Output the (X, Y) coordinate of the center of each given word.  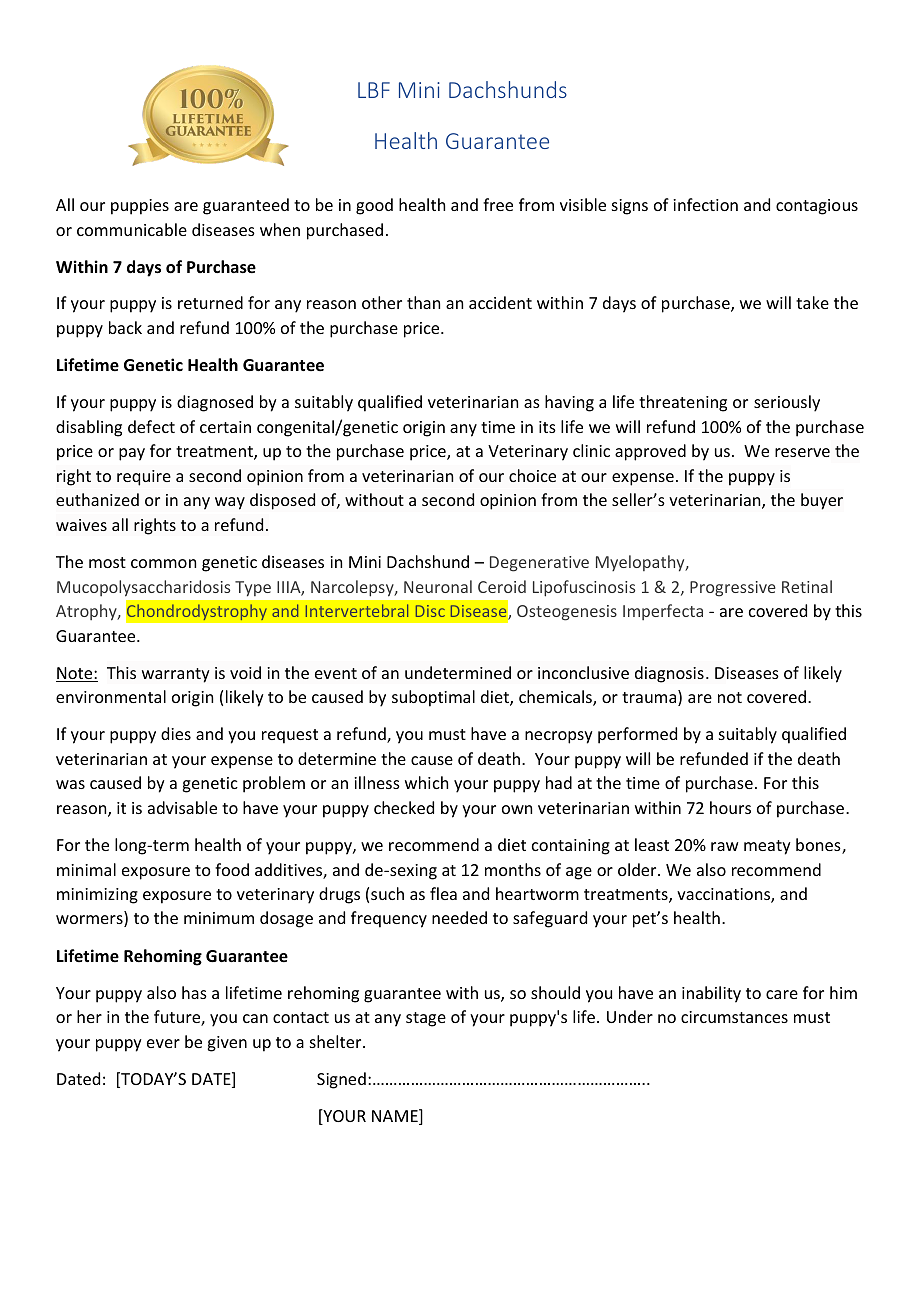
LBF (374, 90)
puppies (140, 207)
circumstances (734, 1017)
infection (705, 204)
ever (163, 1043)
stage (426, 1019)
